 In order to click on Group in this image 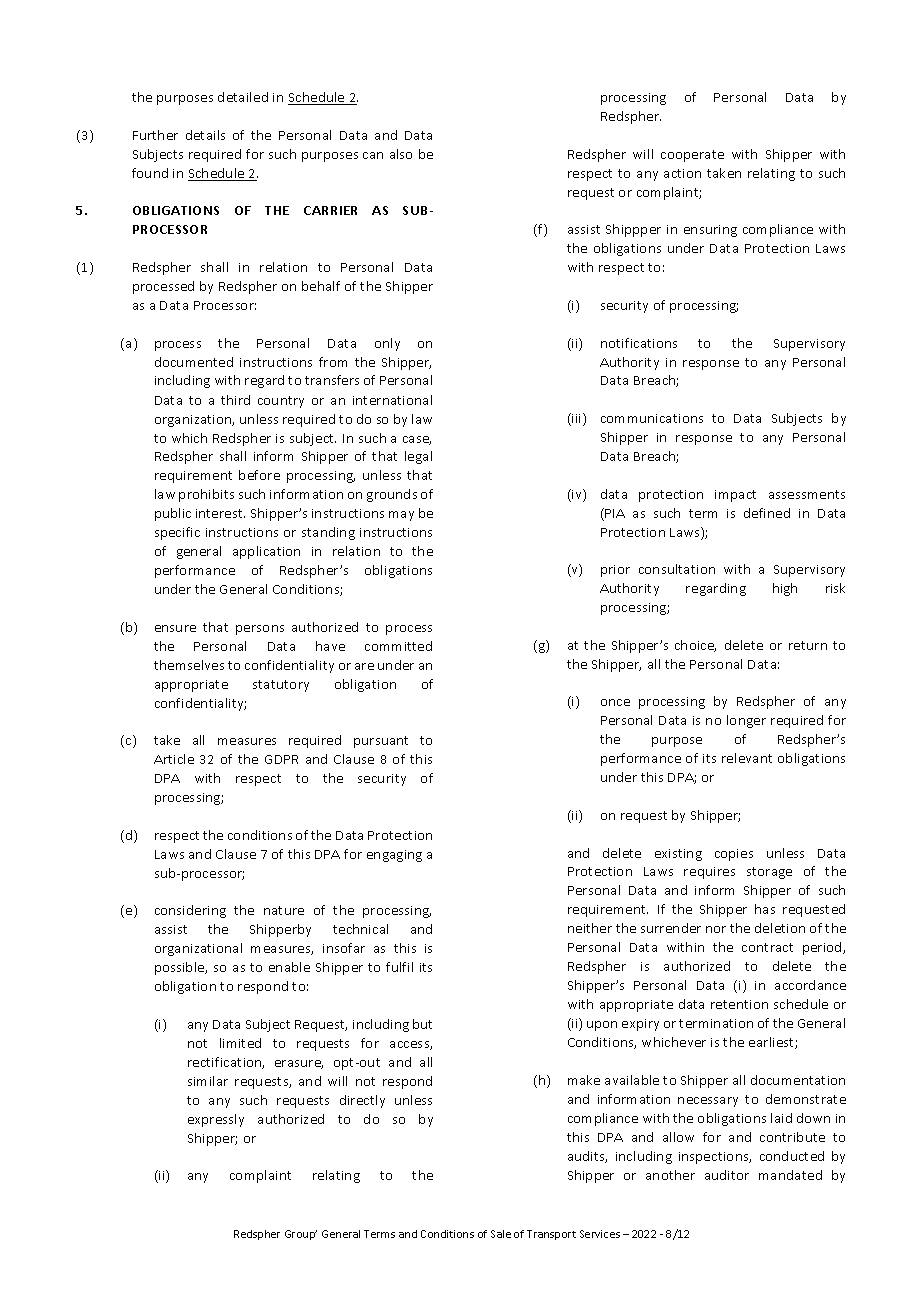, I will do `click(301, 1235)`.
